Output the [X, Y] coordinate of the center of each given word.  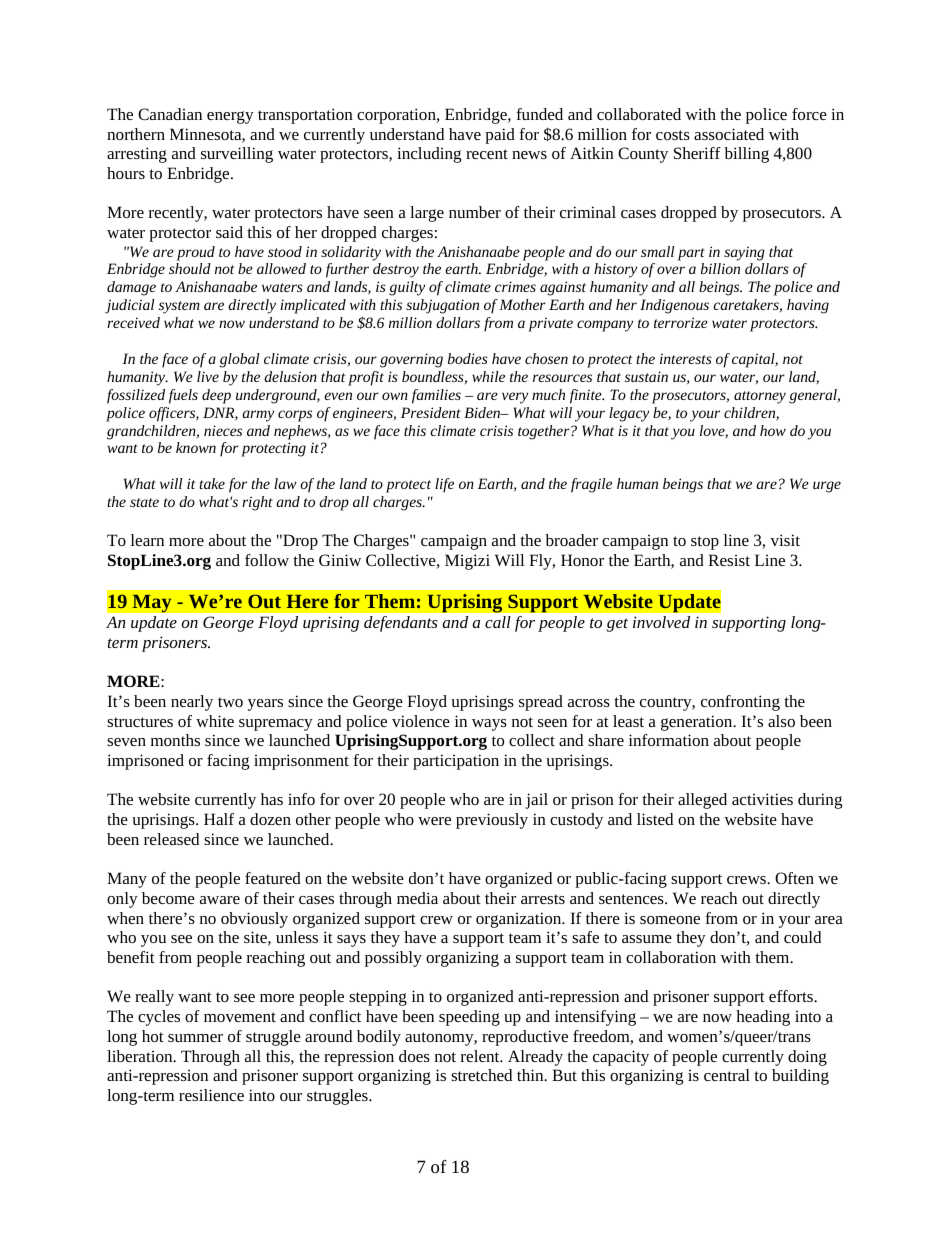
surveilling [237, 155]
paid [500, 136]
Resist [729, 560]
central [727, 1075]
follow [267, 560]
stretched [481, 1075]
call [498, 622]
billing [746, 155]
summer [195, 1038]
